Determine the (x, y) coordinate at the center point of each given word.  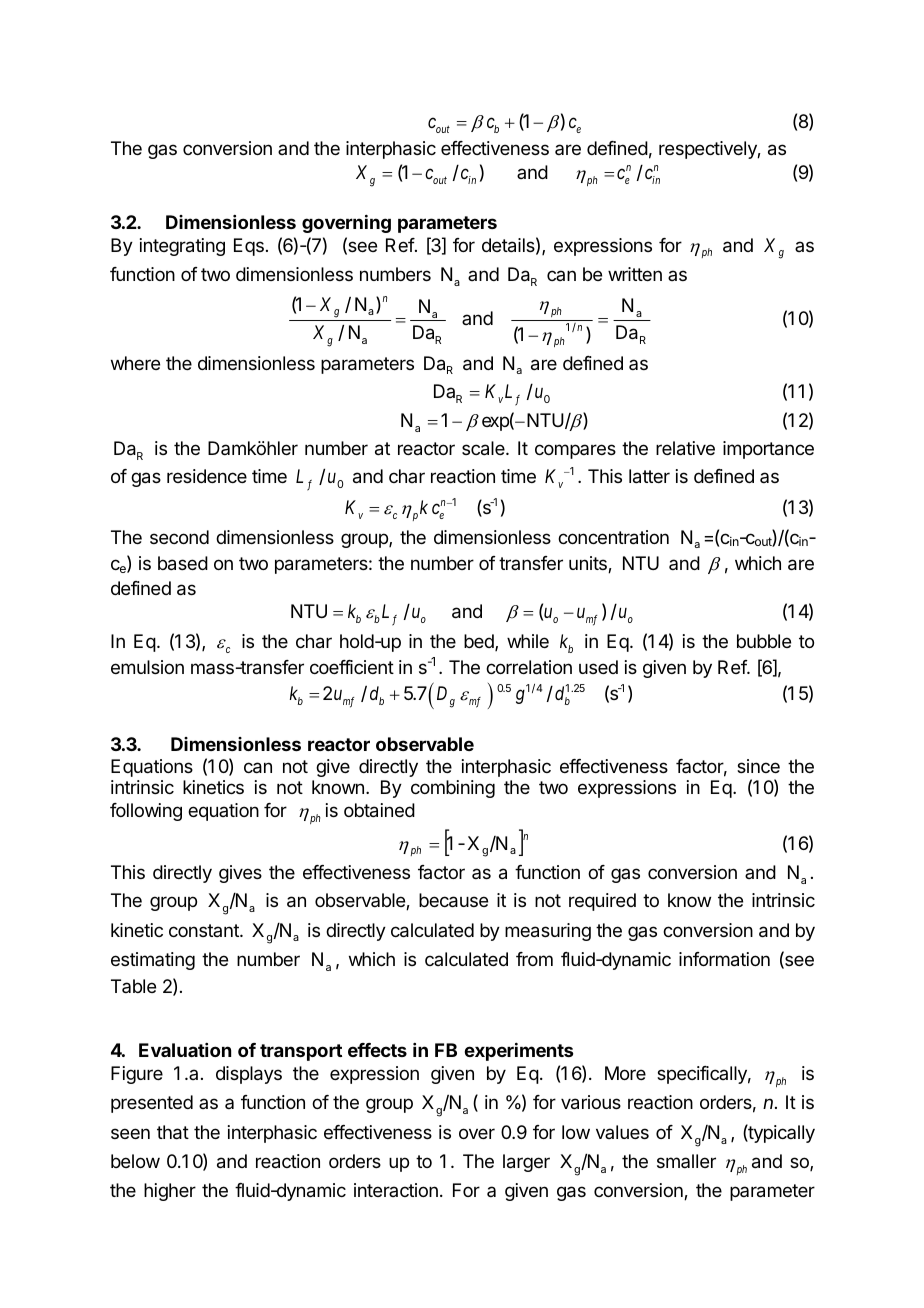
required (602, 902)
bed (480, 642)
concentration (613, 537)
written (635, 274)
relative (685, 448)
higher (170, 1192)
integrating (182, 247)
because (453, 900)
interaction (396, 1190)
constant (205, 930)
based (183, 563)
